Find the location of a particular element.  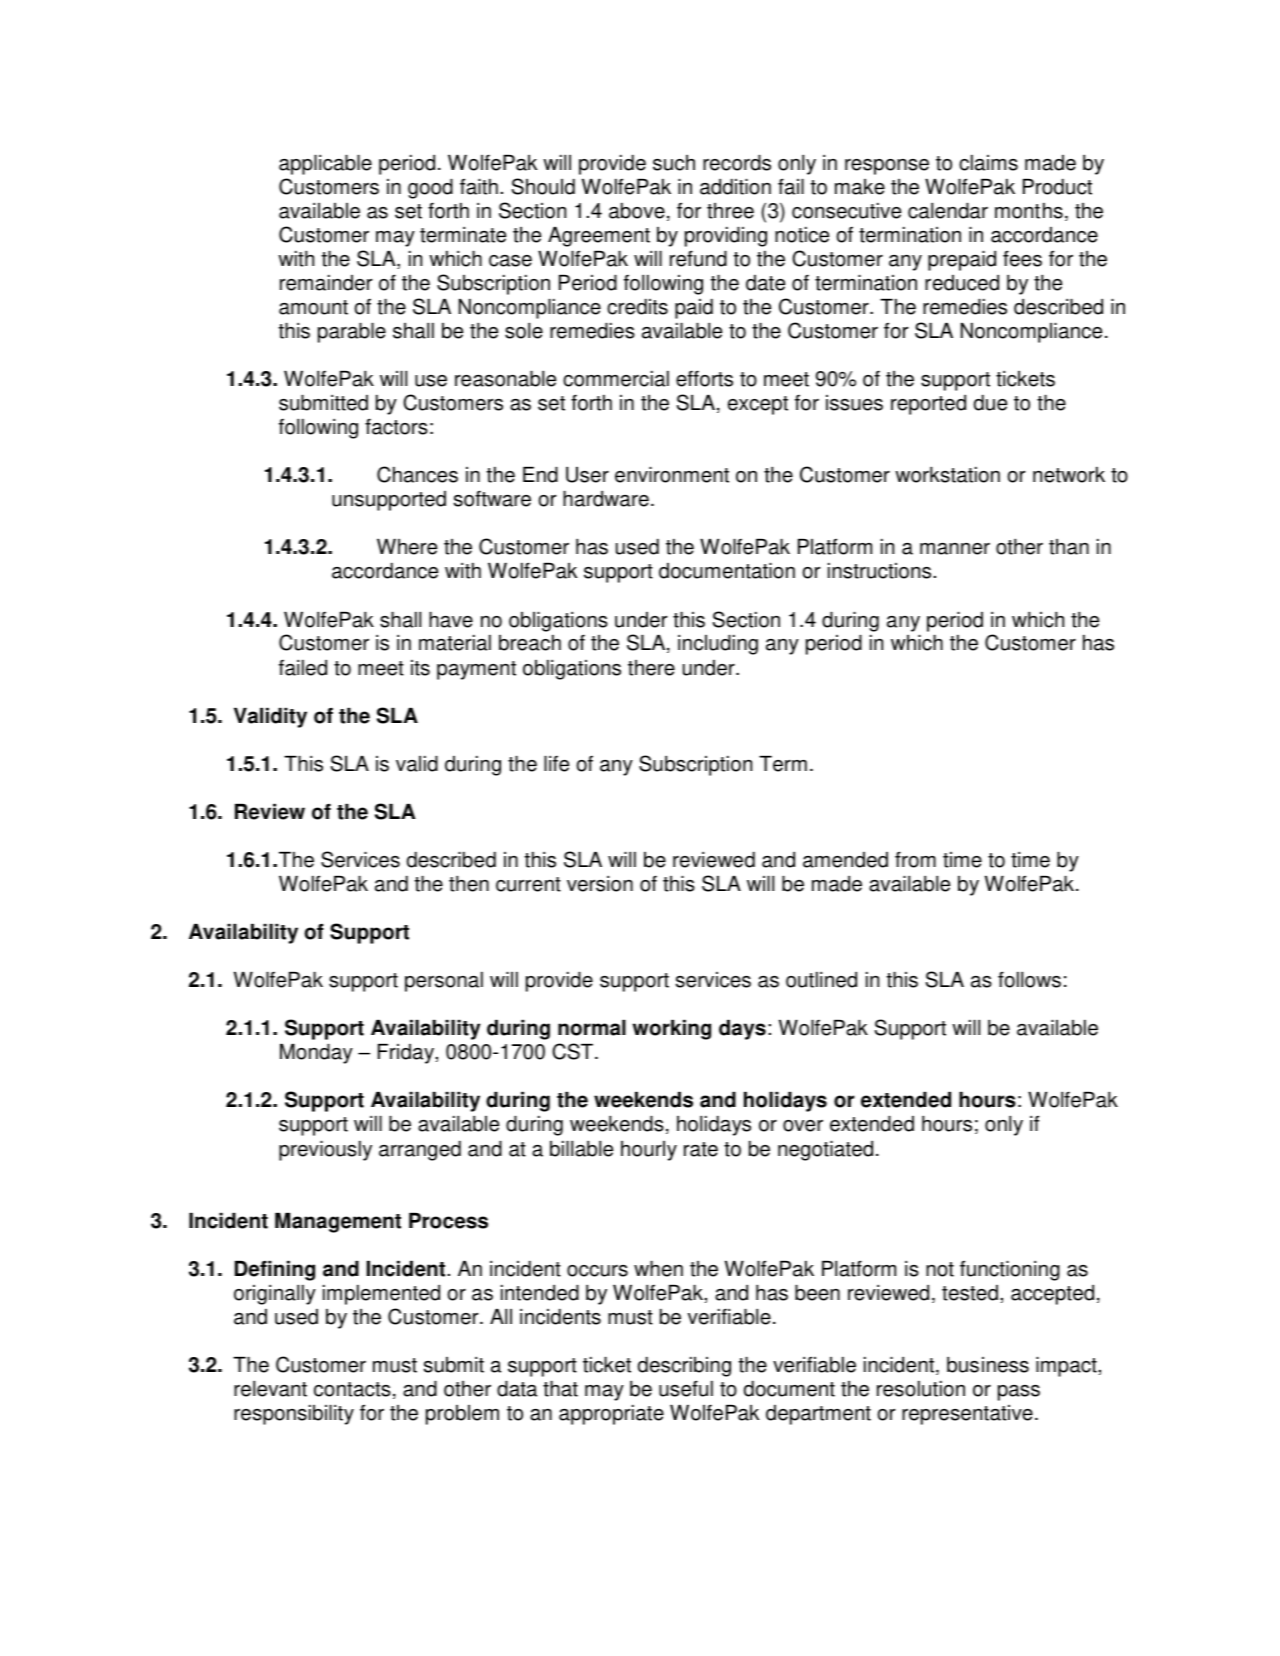

claims is located at coordinates (988, 163).
